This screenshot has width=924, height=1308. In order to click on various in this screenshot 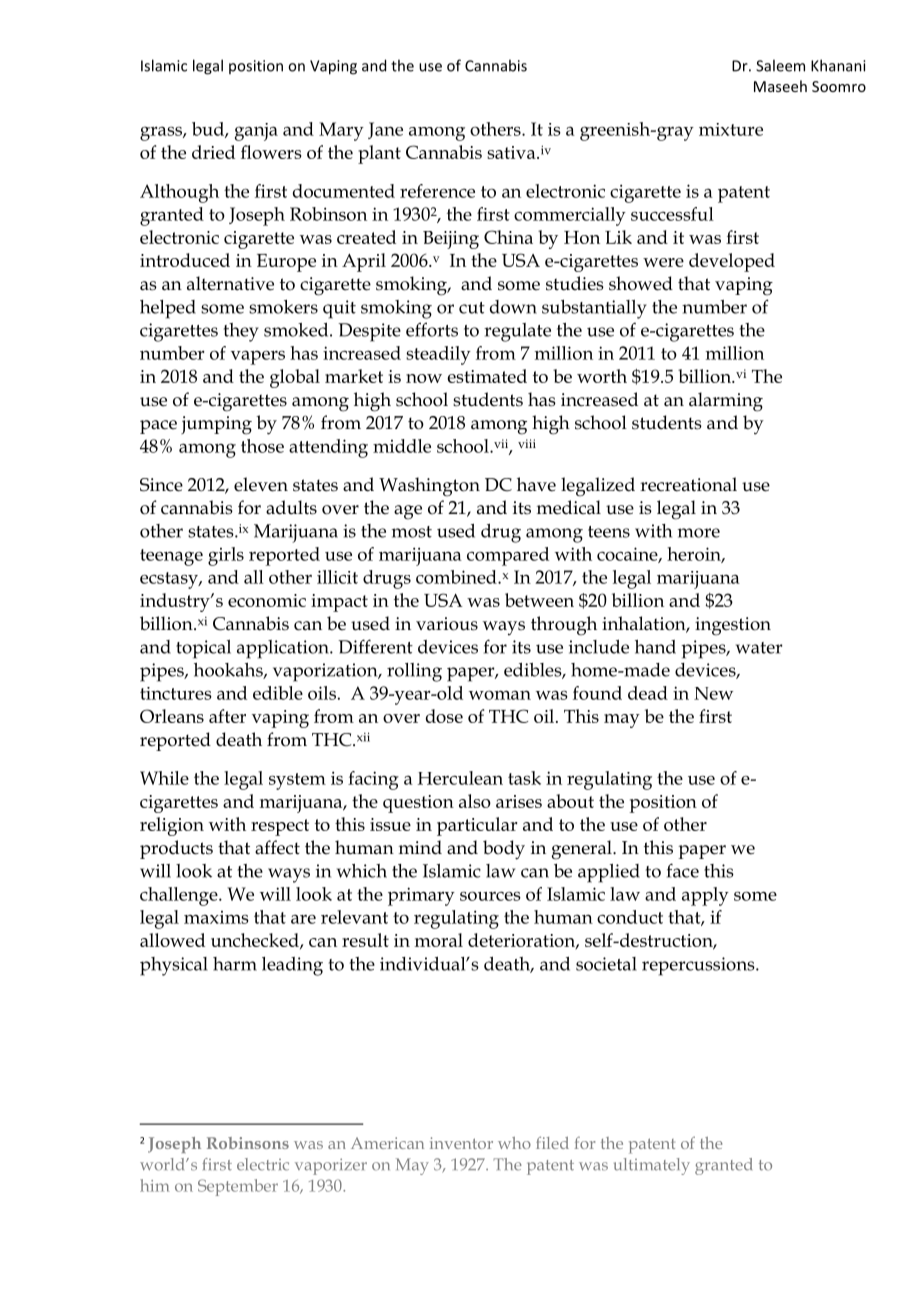, I will do `click(447, 624)`.
